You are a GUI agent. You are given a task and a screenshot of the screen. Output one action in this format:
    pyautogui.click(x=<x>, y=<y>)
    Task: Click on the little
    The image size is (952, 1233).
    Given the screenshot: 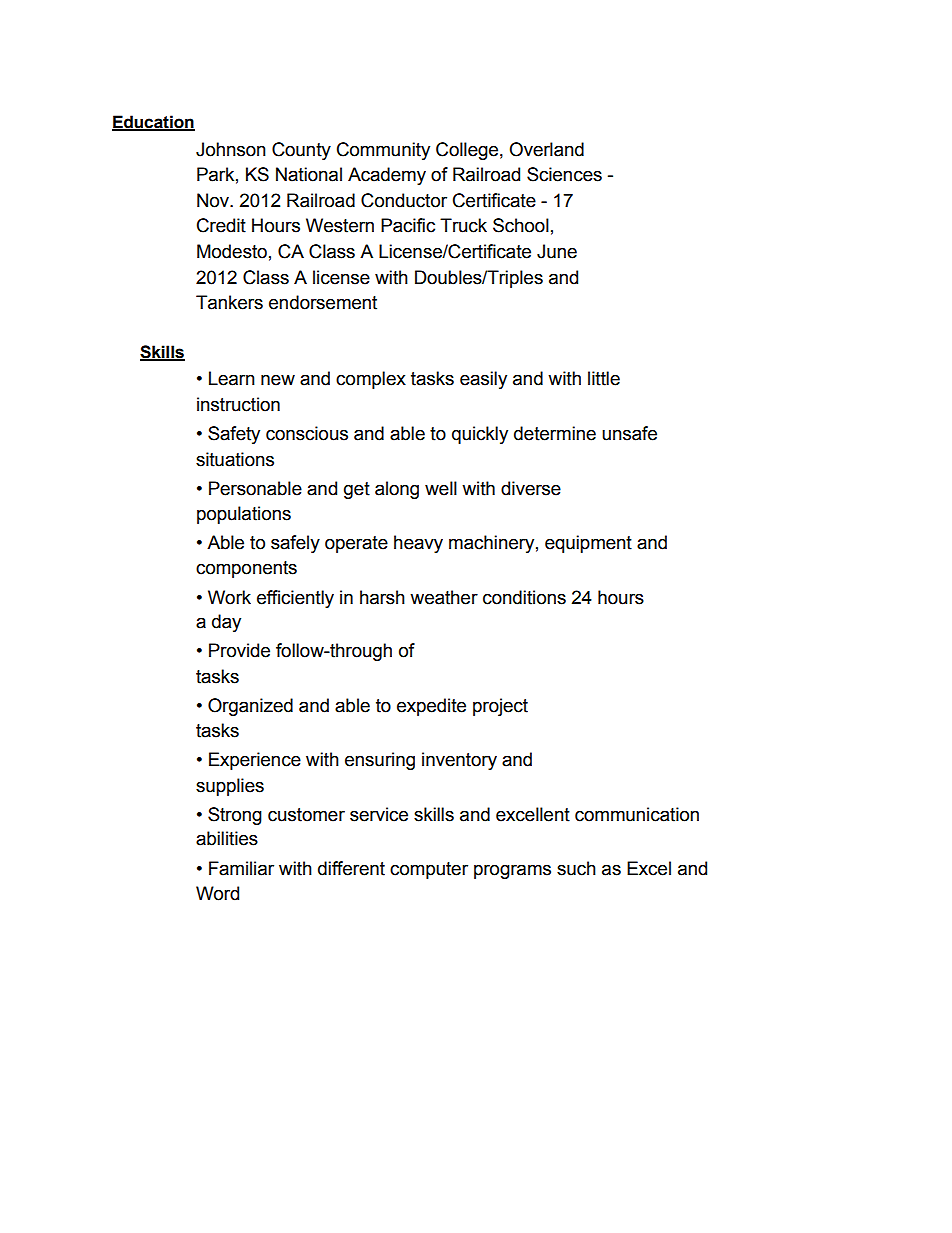 What is the action you would take?
    pyautogui.click(x=604, y=378)
